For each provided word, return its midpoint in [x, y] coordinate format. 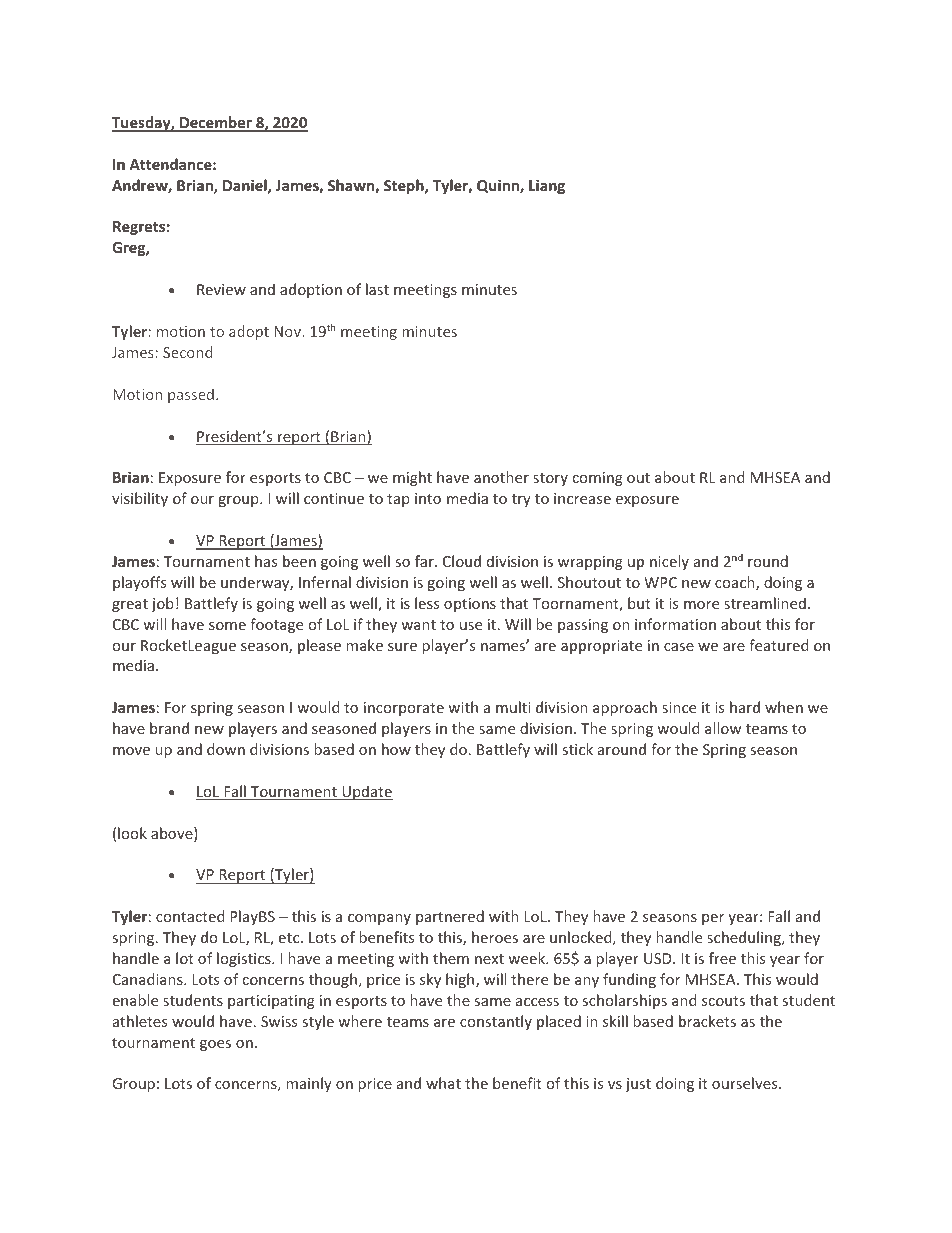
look [132, 833]
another [501, 477]
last [377, 289]
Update [366, 792]
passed [191, 395]
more [701, 605]
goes [215, 1045]
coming [598, 479]
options [470, 605]
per [713, 919]
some [227, 626]
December [216, 123]
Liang [547, 186]
